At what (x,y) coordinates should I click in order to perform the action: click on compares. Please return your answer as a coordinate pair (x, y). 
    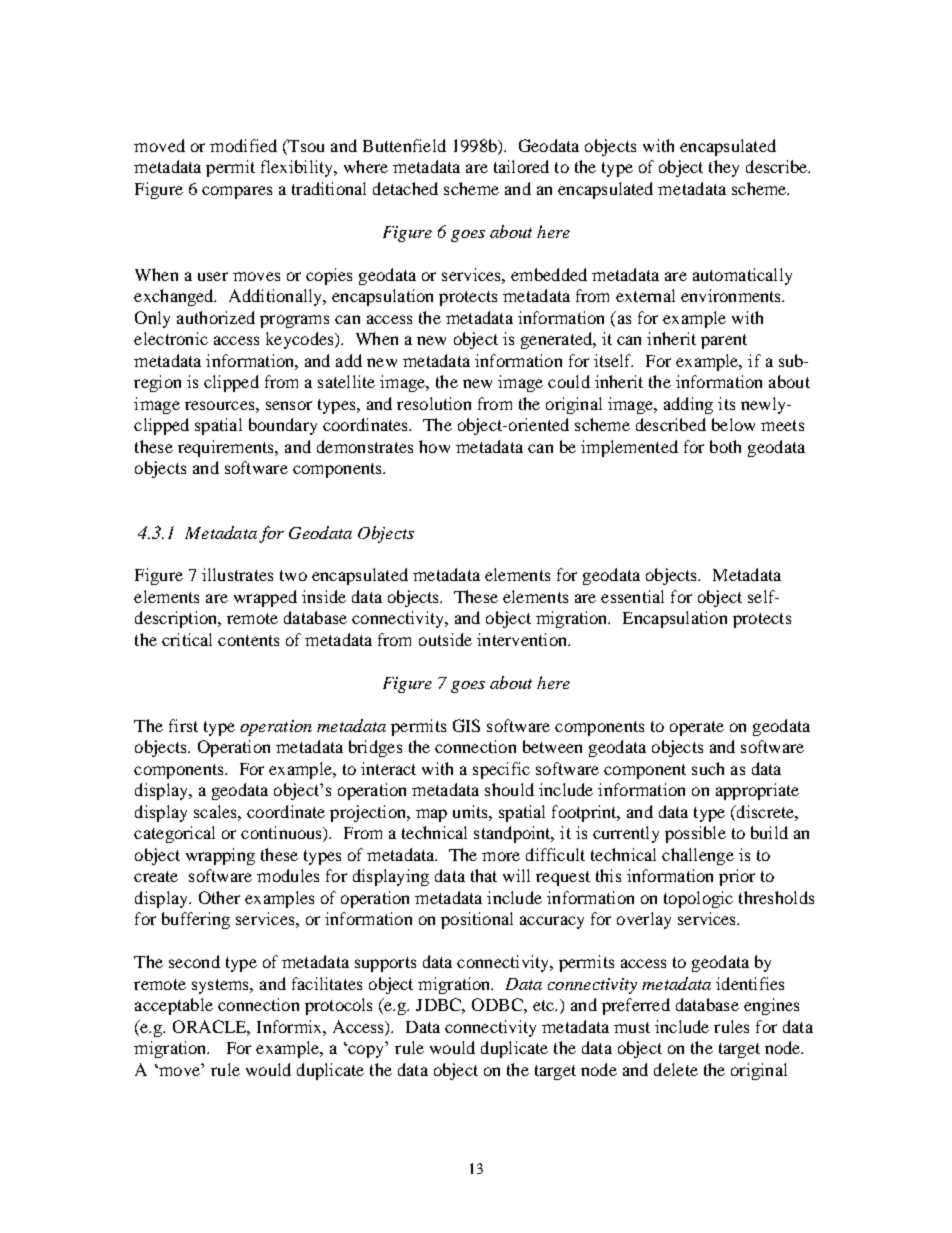
    Looking at the image, I should click on (237, 192).
